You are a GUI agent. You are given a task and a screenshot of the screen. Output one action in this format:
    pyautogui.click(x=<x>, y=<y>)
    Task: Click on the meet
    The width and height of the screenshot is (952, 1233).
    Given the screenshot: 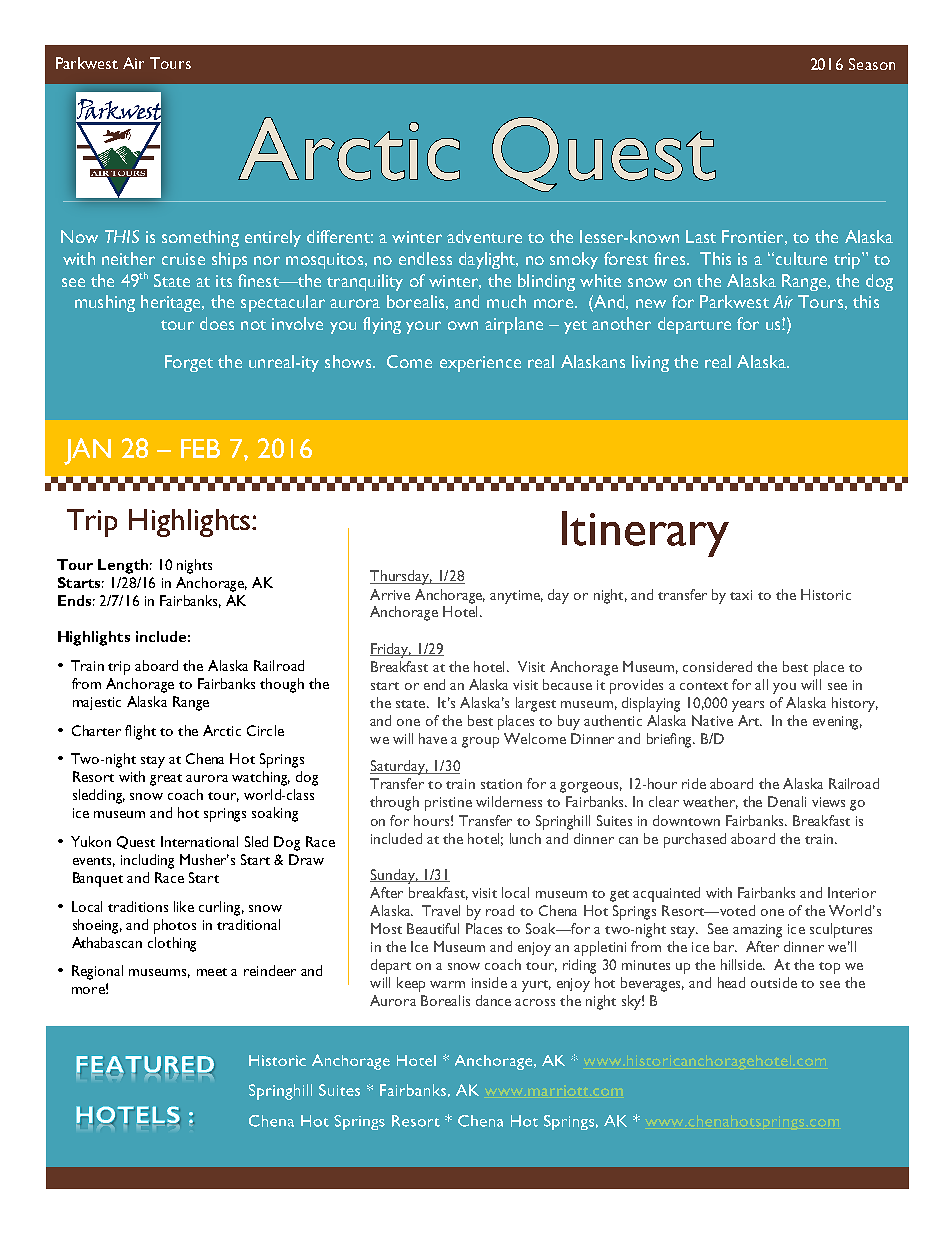 What is the action you would take?
    pyautogui.click(x=212, y=972)
